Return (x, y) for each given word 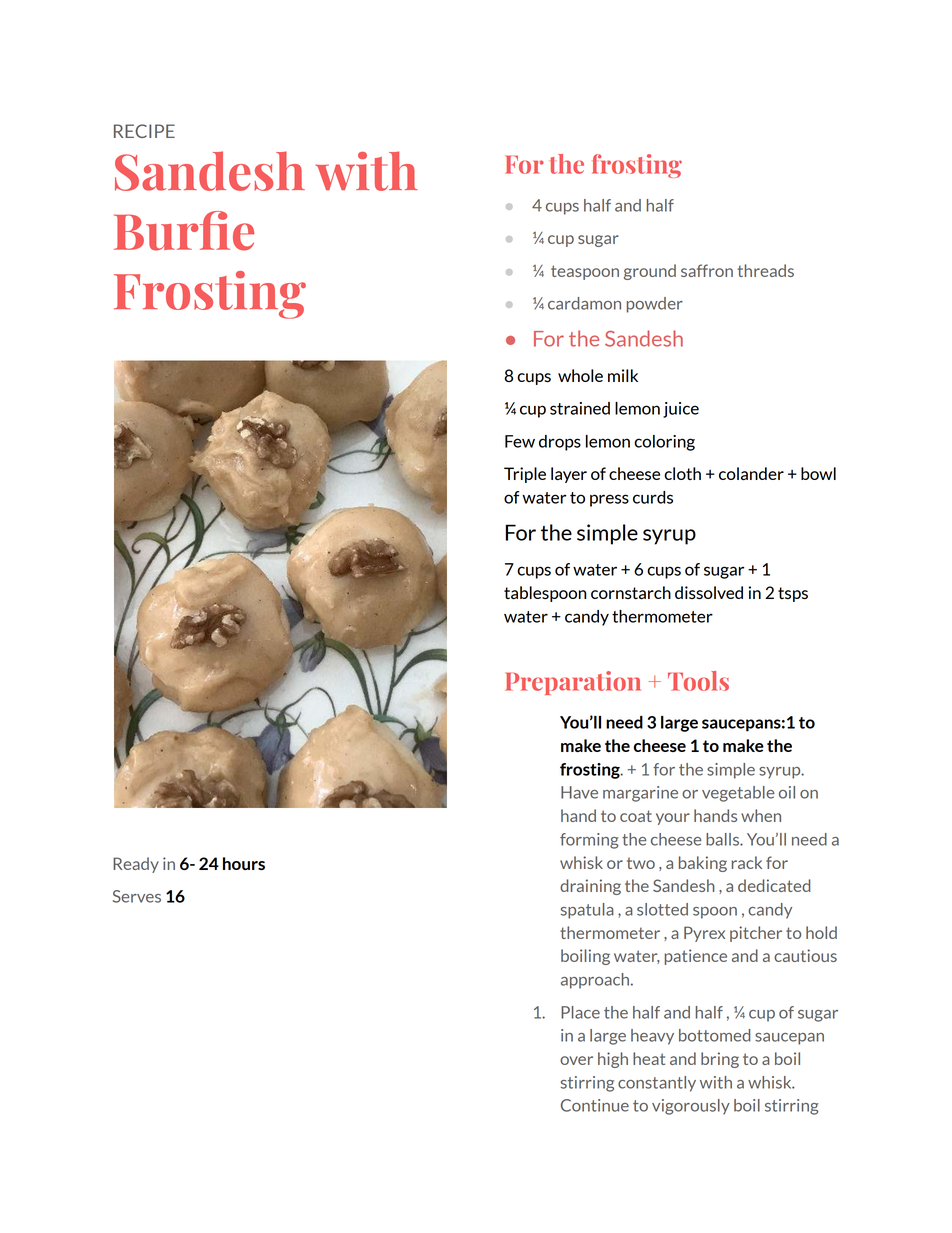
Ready (136, 865)
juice (681, 410)
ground (650, 272)
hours (244, 863)
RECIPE (144, 131)
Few (520, 441)
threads (766, 270)
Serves (137, 896)
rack (746, 862)
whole (580, 375)
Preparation (573, 683)
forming (589, 841)
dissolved (709, 593)
